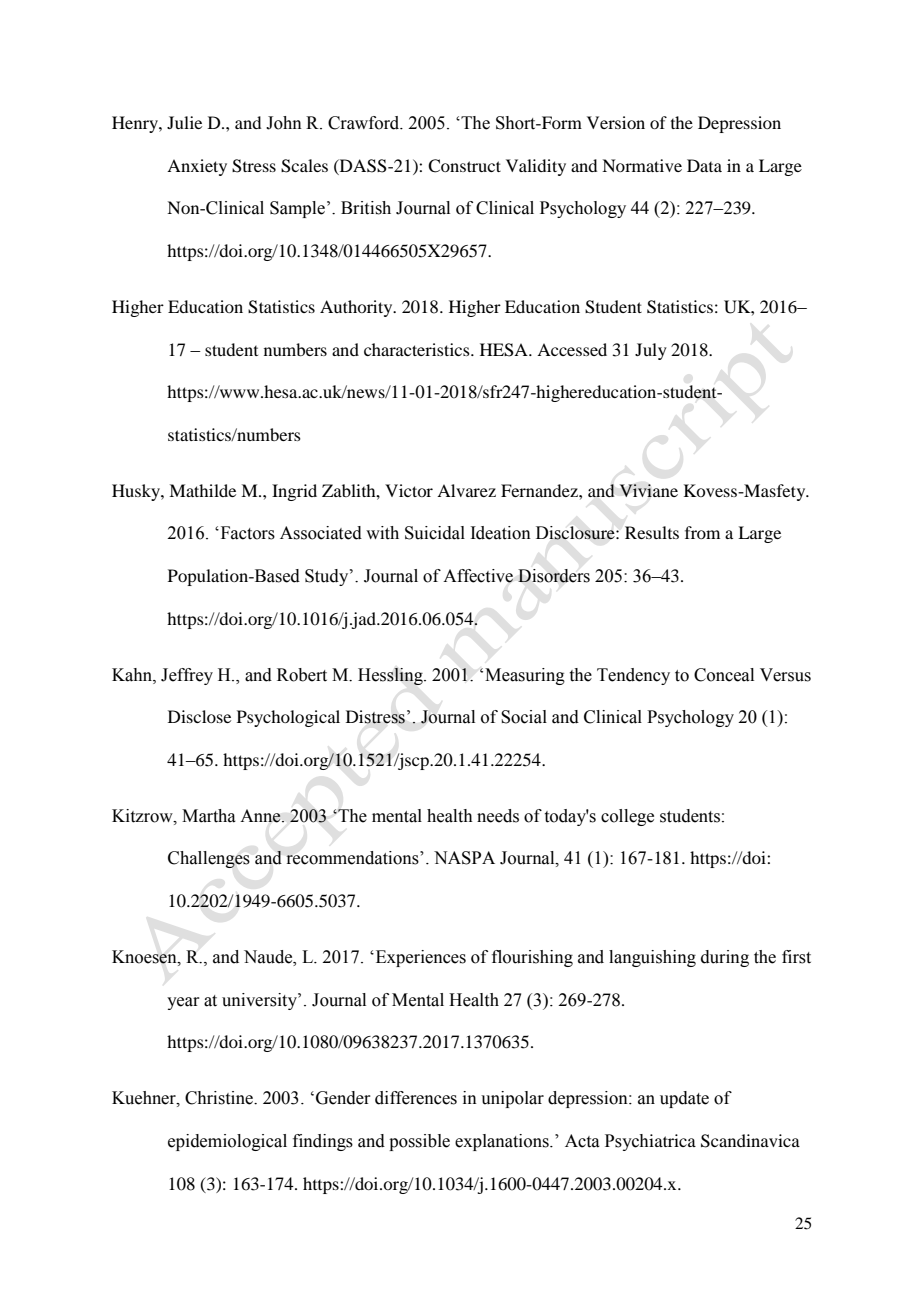 This document has height=1308, width=924. Describe the element at coordinates (724, 675) in the document. I see `Conceal` at that location.
